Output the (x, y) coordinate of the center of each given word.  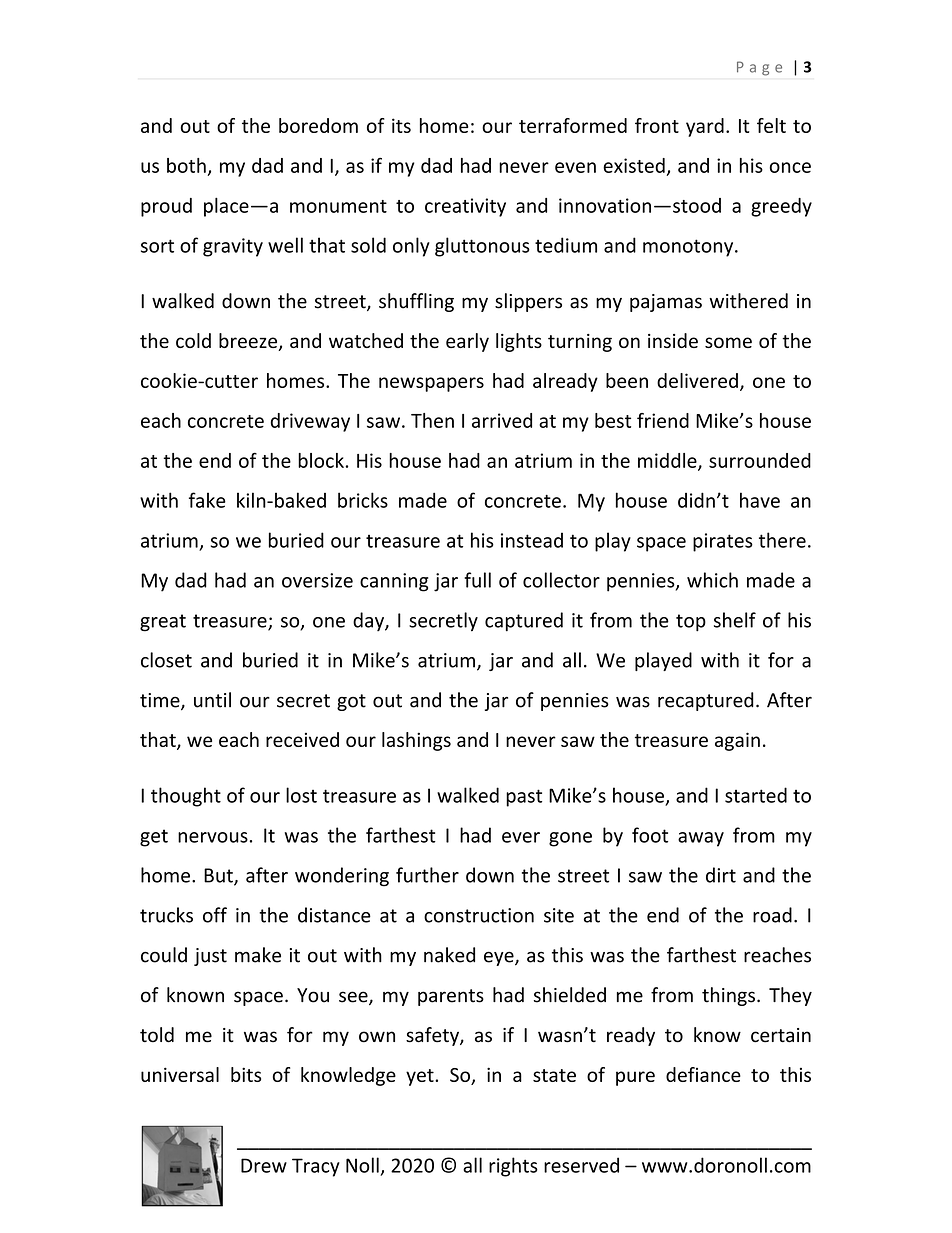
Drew (264, 1165)
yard (705, 127)
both (186, 165)
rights (513, 1167)
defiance (703, 1074)
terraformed (573, 125)
